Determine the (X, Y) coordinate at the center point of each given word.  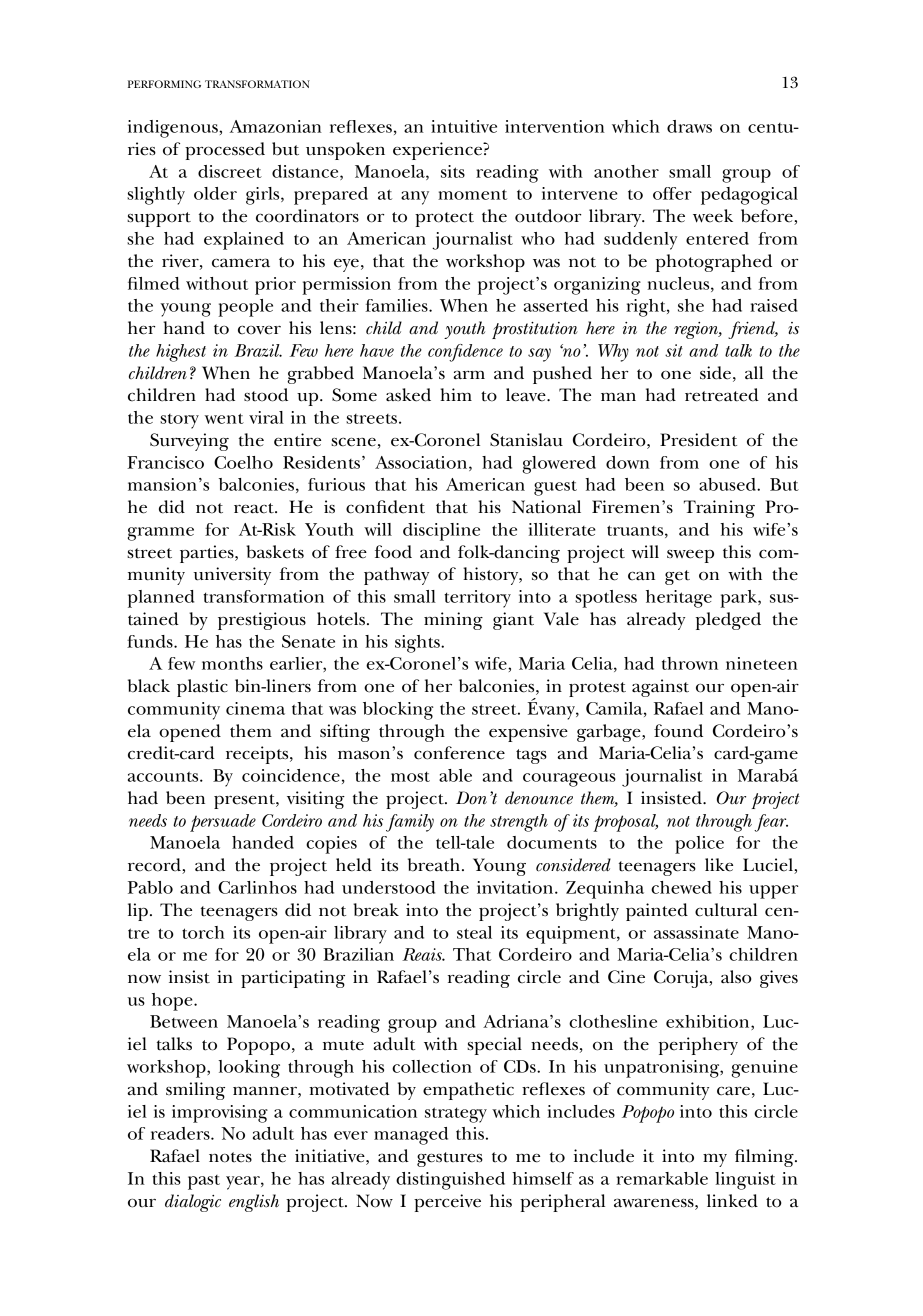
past (204, 1182)
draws (689, 126)
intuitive (464, 126)
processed (225, 151)
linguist (745, 1181)
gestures (450, 1159)
